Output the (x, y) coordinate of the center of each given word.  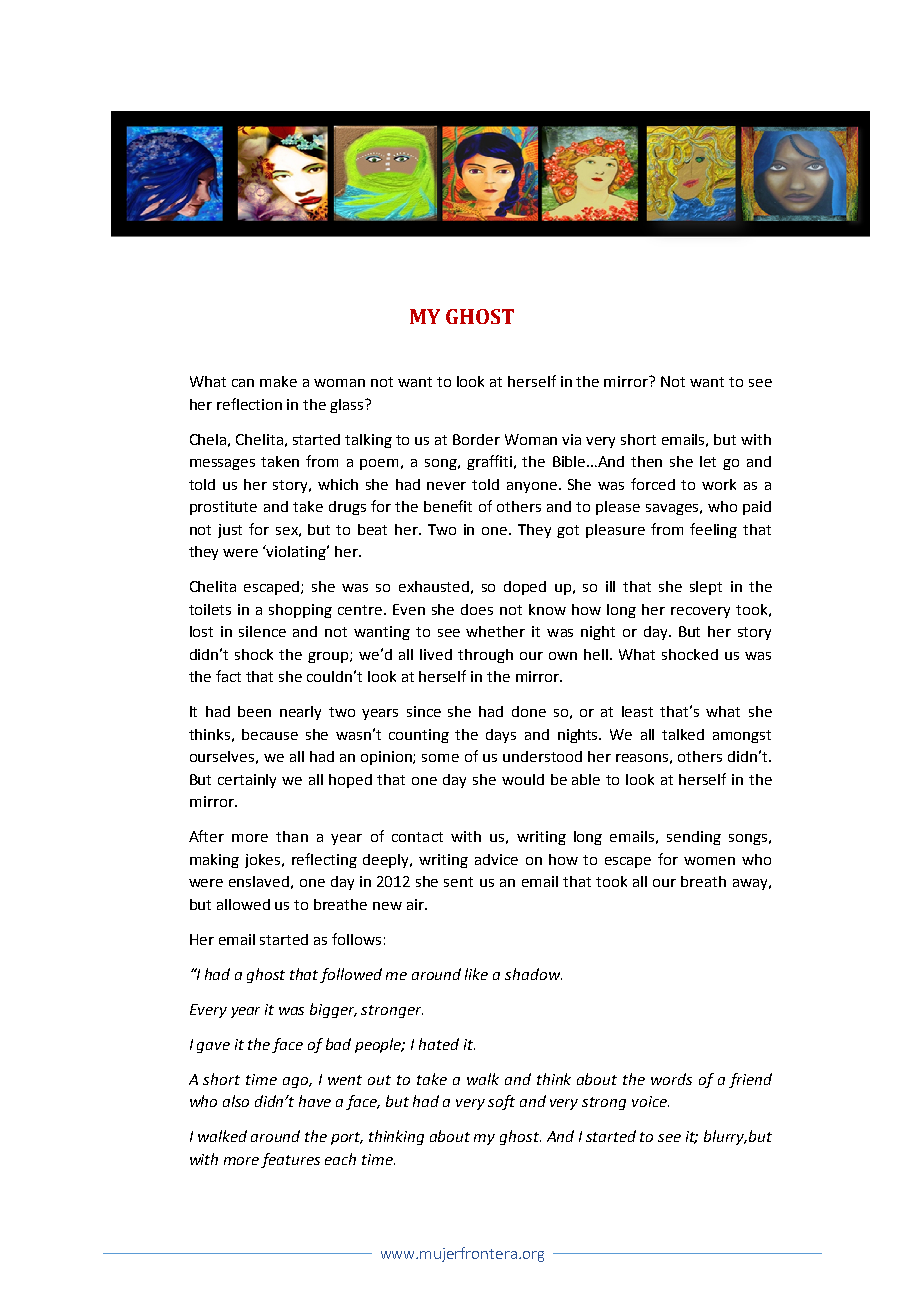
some (440, 758)
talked (683, 734)
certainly (247, 781)
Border (476, 439)
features (290, 1160)
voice (650, 1101)
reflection (249, 404)
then (646, 461)
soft (501, 1102)
